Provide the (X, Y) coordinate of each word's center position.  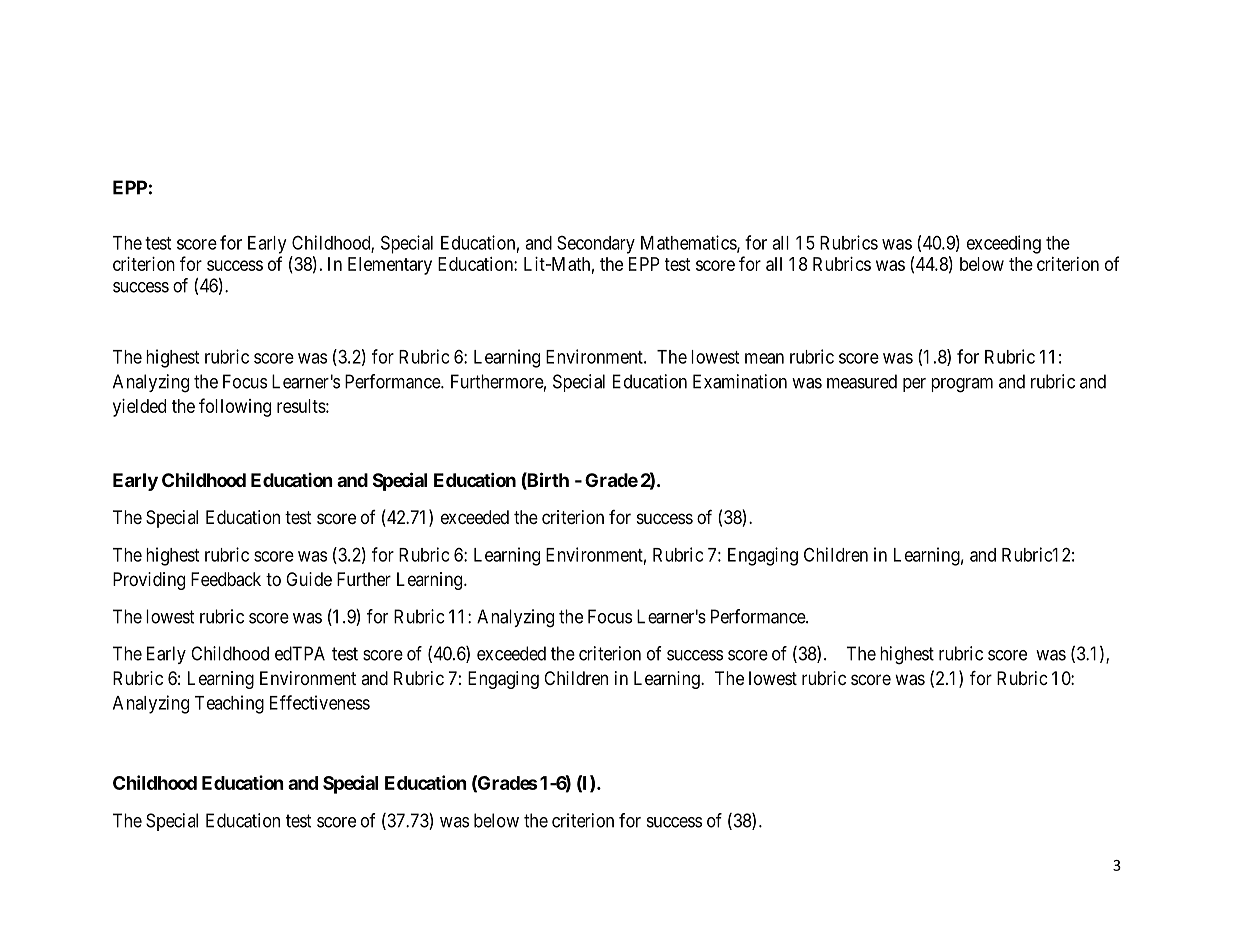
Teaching (229, 704)
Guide (309, 579)
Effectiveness (320, 702)
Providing (149, 581)
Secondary (596, 244)
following (235, 407)
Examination (740, 381)
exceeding (1004, 244)
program (962, 385)
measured (862, 381)
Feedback (226, 579)
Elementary (390, 266)
